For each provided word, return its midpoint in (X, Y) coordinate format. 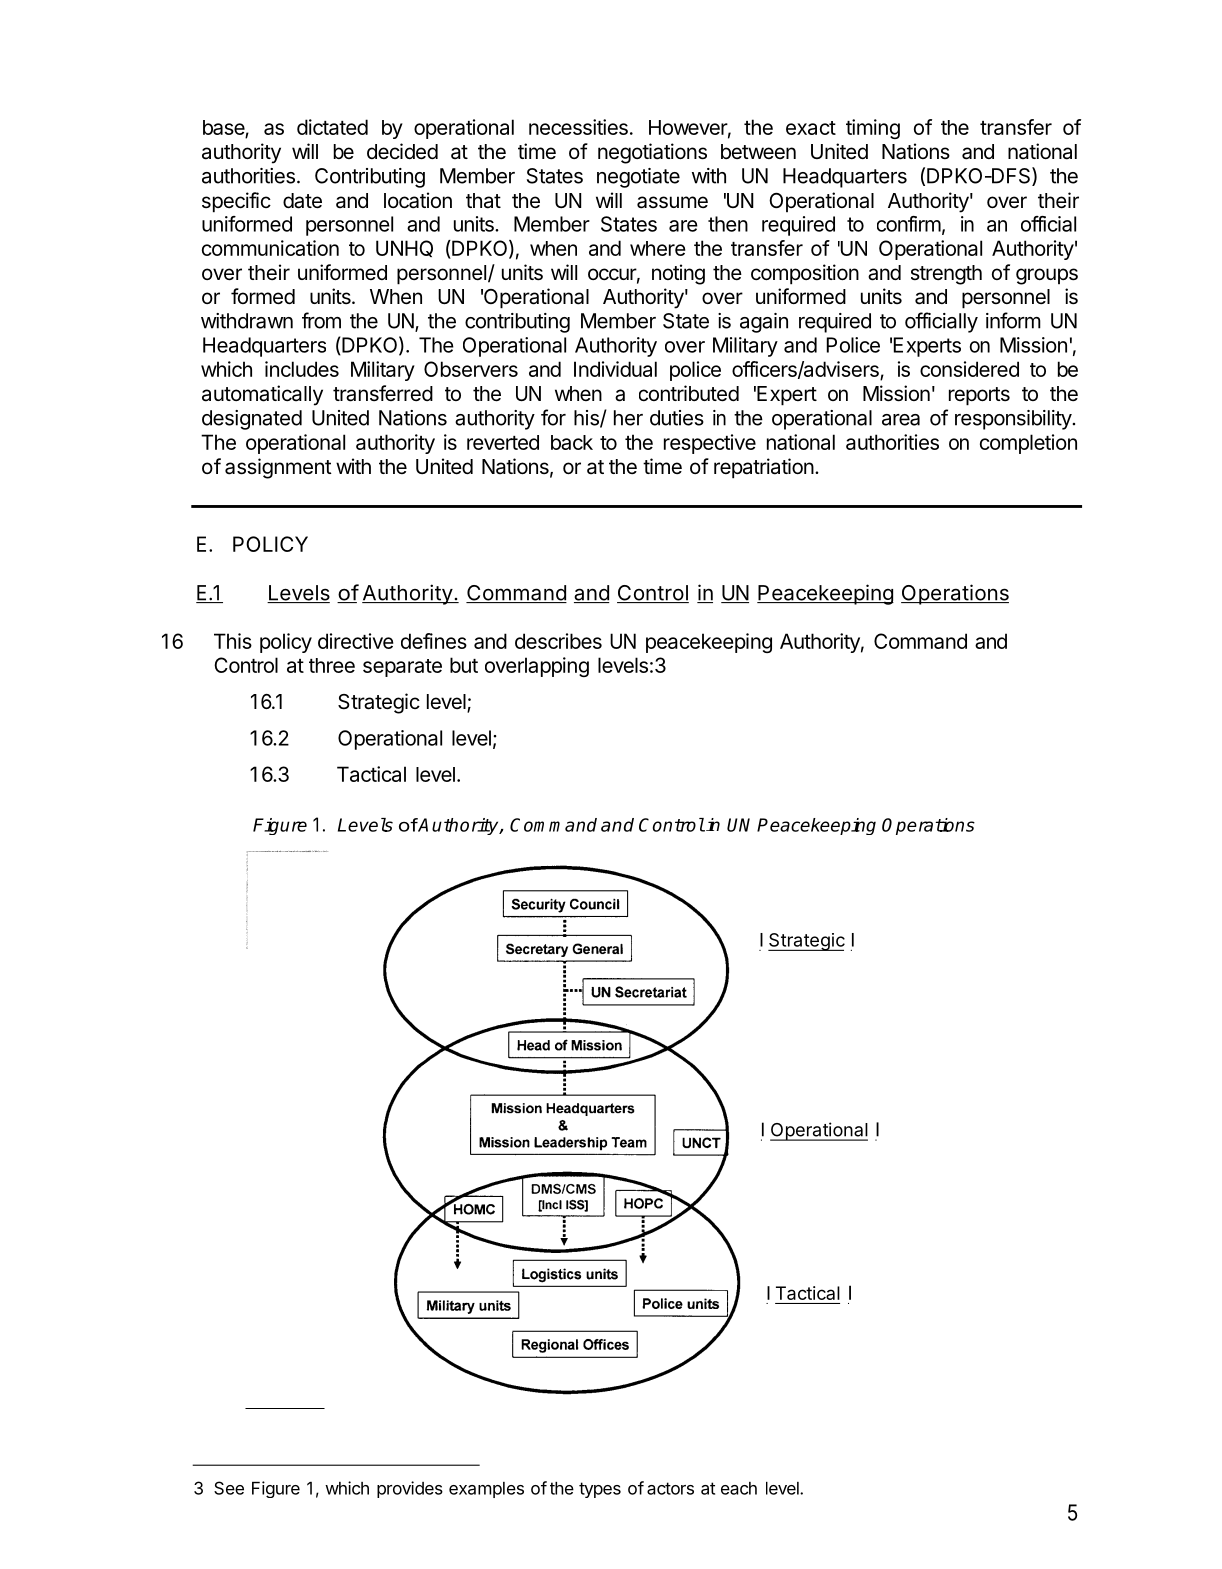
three (332, 665)
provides (410, 1489)
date (302, 201)
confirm (909, 224)
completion (1028, 444)
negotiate (638, 178)
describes (558, 641)
